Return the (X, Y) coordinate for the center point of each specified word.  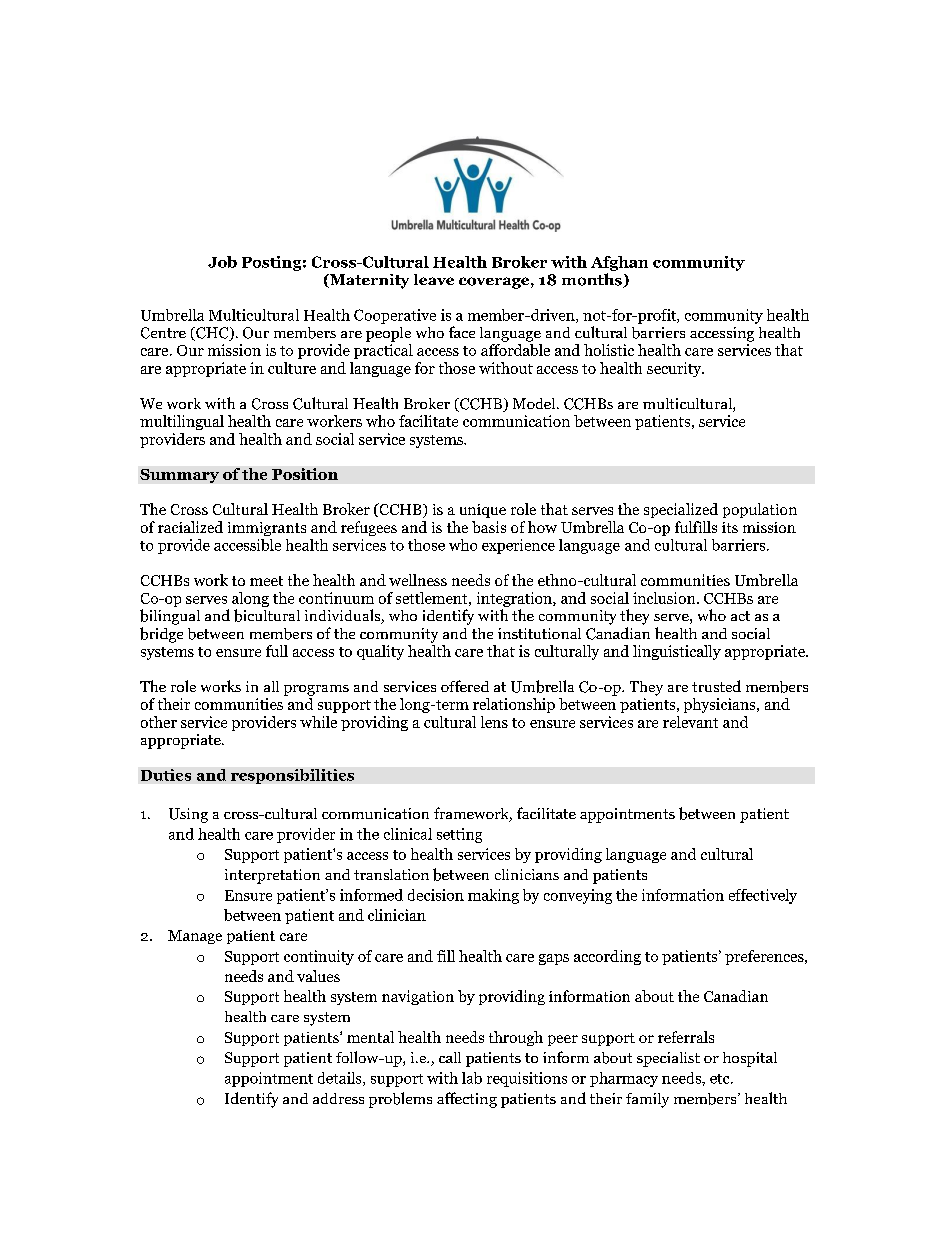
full (277, 651)
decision (436, 895)
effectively (763, 896)
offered (465, 686)
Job (222, 262)
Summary (179, 476)
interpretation (272, 876)
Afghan (619, 263)
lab (472, 1078)
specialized (681, 510)
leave (434, 279)
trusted (716, 686)
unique (483, 511)
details (341, 1079)
